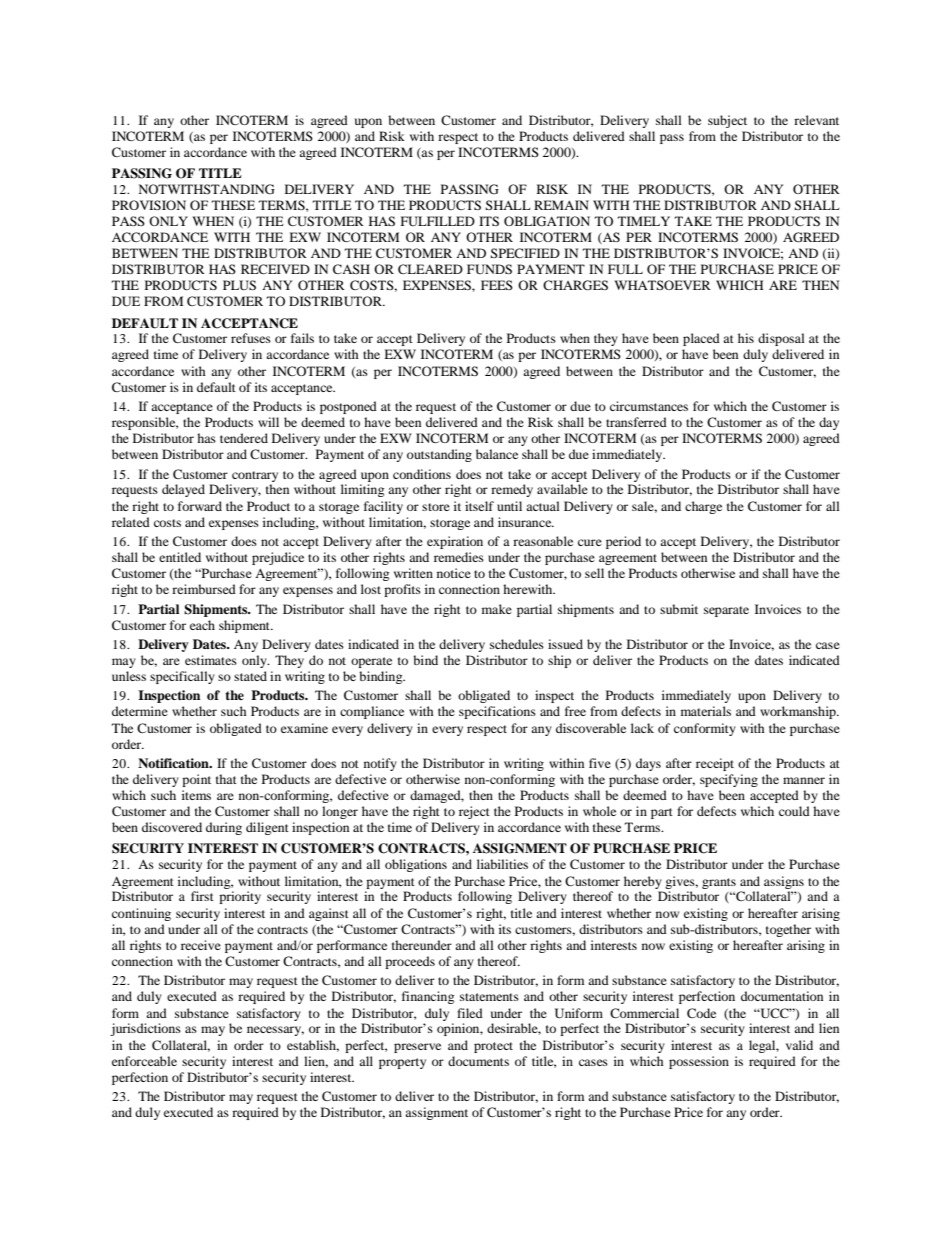 The width and height of the screenshot is (952, 1233). I want to click on necessary, so click(275, 1031).
